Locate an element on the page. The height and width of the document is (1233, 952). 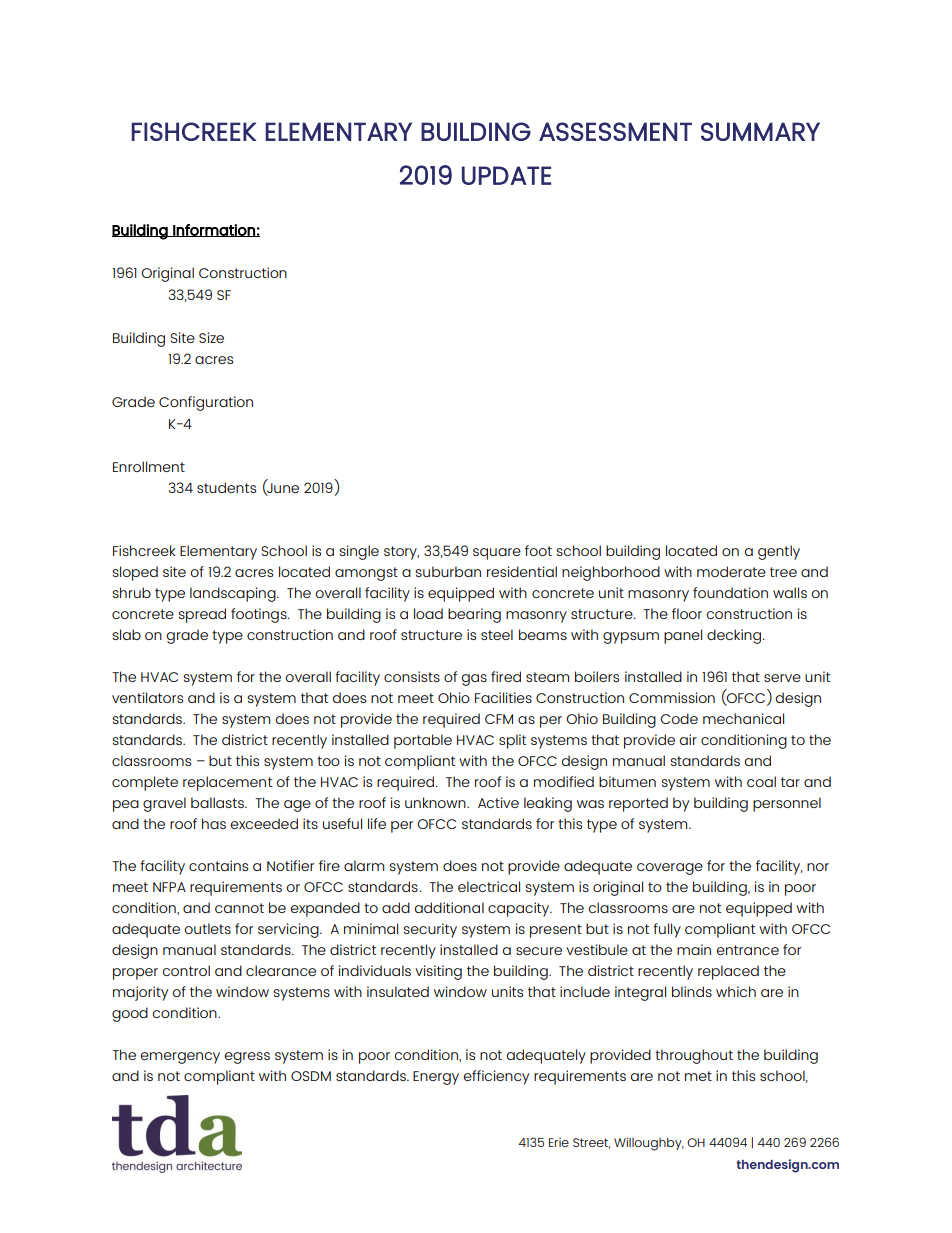
emergency is located at coordinates (180, 1058).
